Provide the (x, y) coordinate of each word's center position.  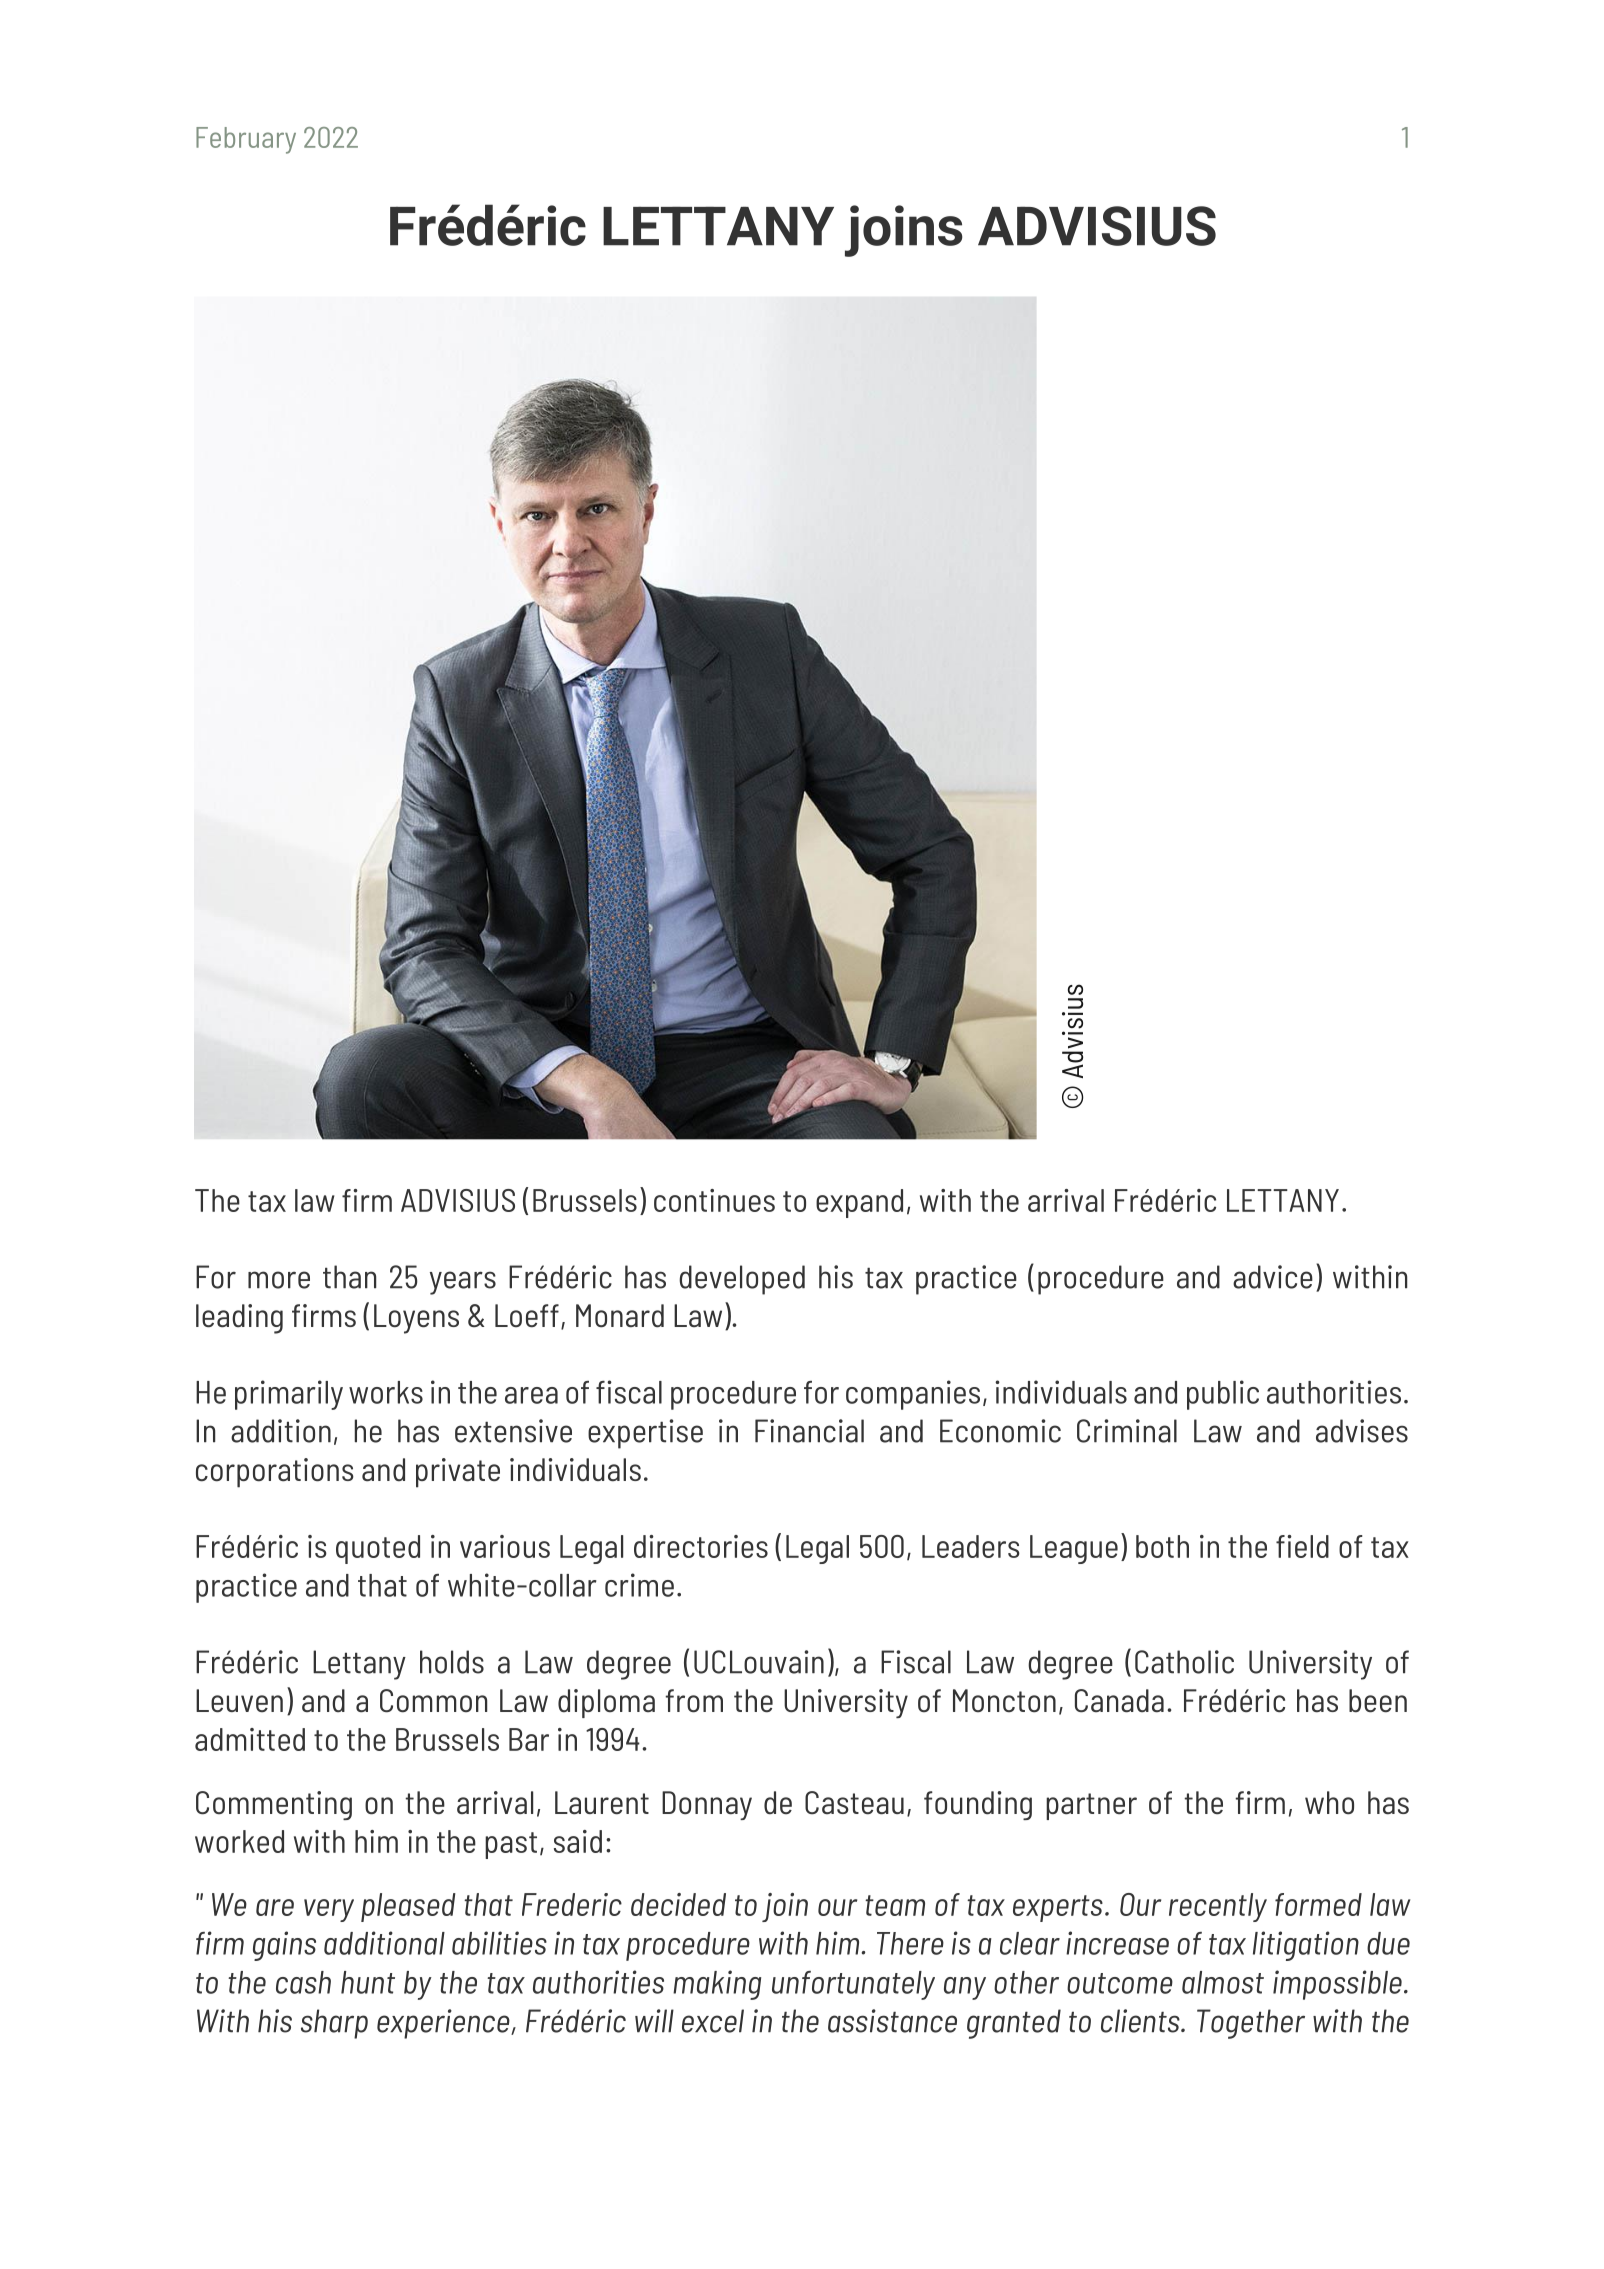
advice (1273, 1277)
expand (859, 1203)
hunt (368, 1982)
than (349, 1277)
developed (742, 1280)
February (246, 140)
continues (714, 1200)
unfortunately (853, 1985)
